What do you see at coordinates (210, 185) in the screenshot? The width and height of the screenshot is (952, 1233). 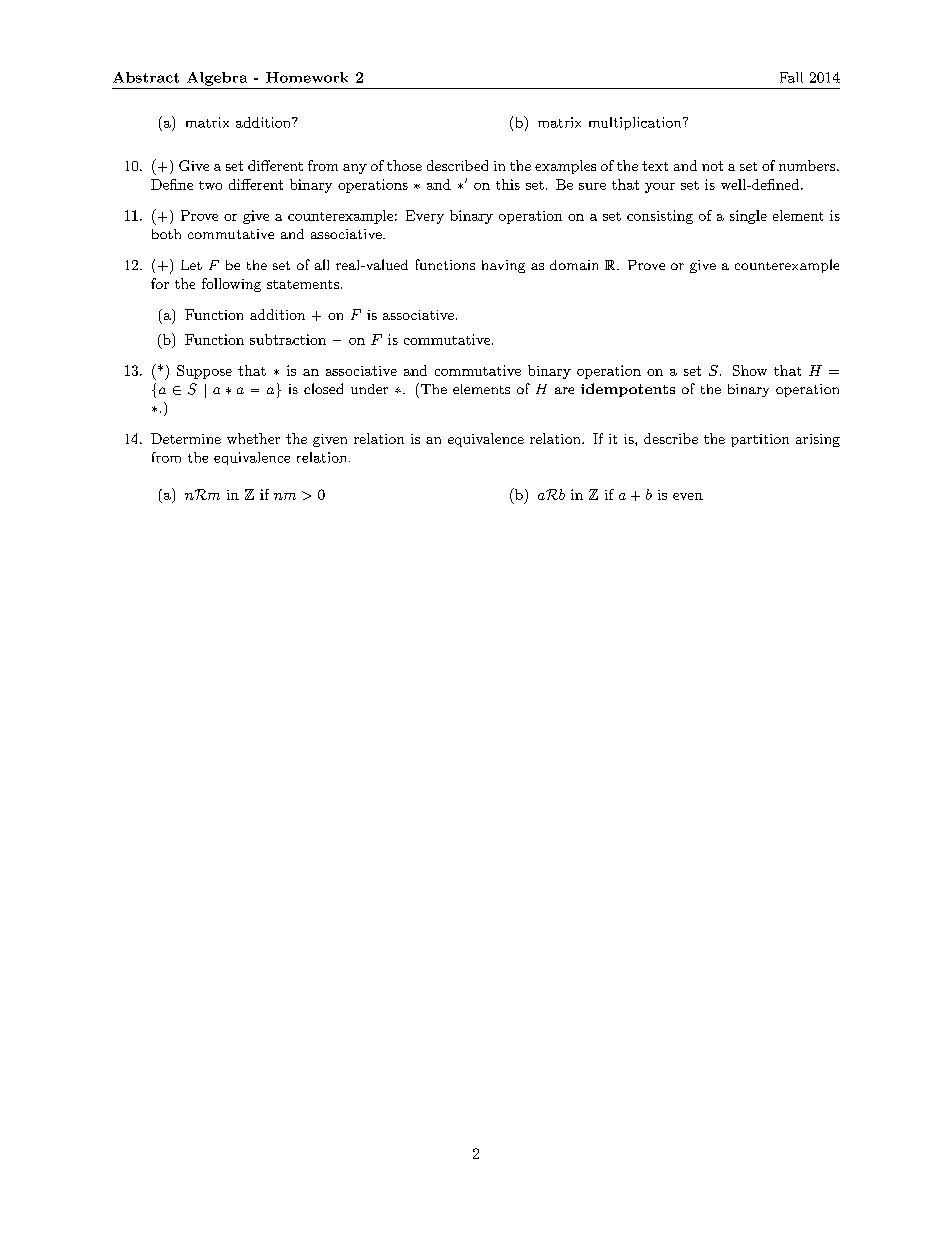 I see `two` at bounding box center [210, 185].
